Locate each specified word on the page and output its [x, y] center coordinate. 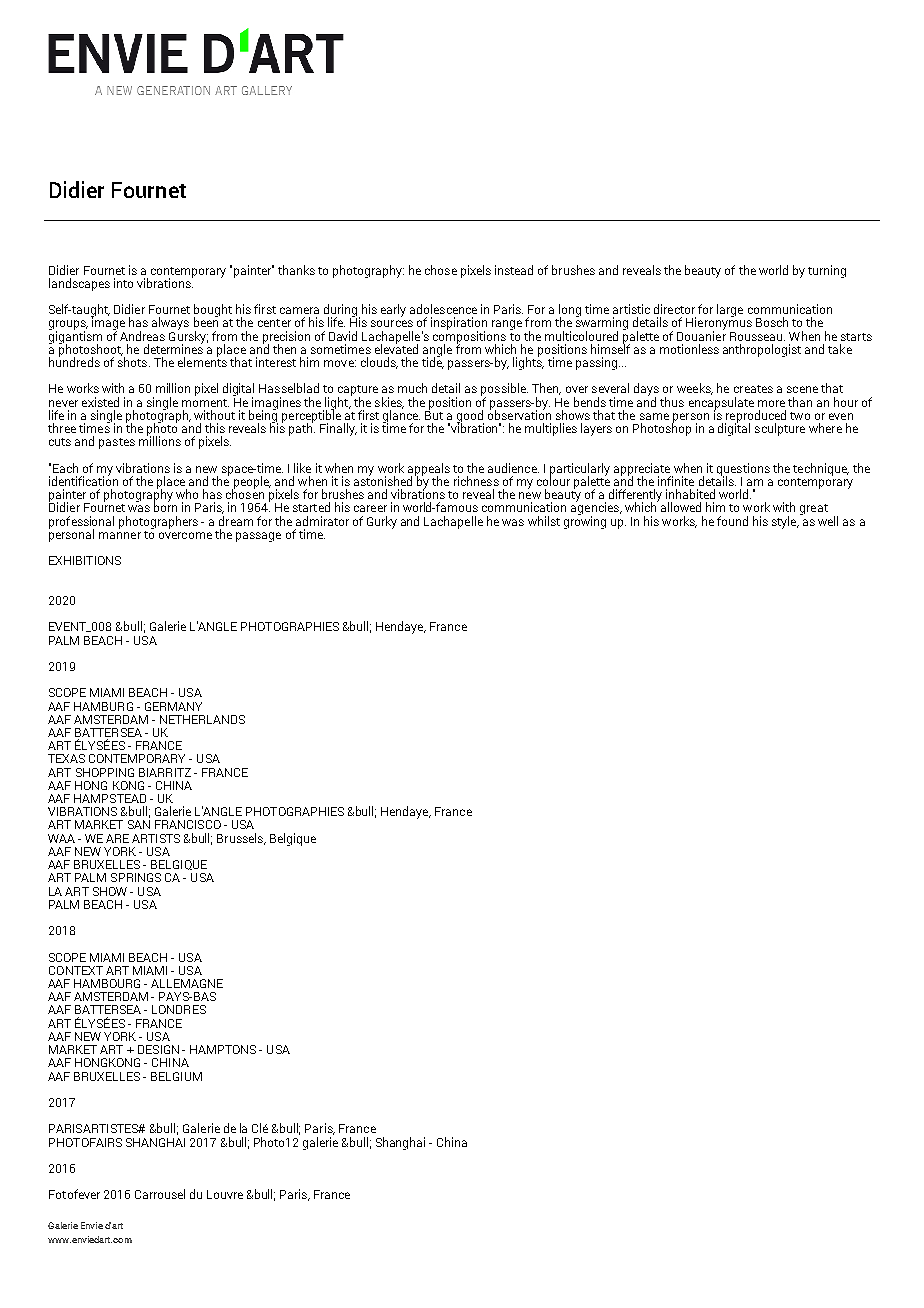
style [785, 522]
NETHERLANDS [202, 719]
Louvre [225, 1194]
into [123, 283]
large [730, 310]
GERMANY [173, 706]
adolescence [443, 309]
